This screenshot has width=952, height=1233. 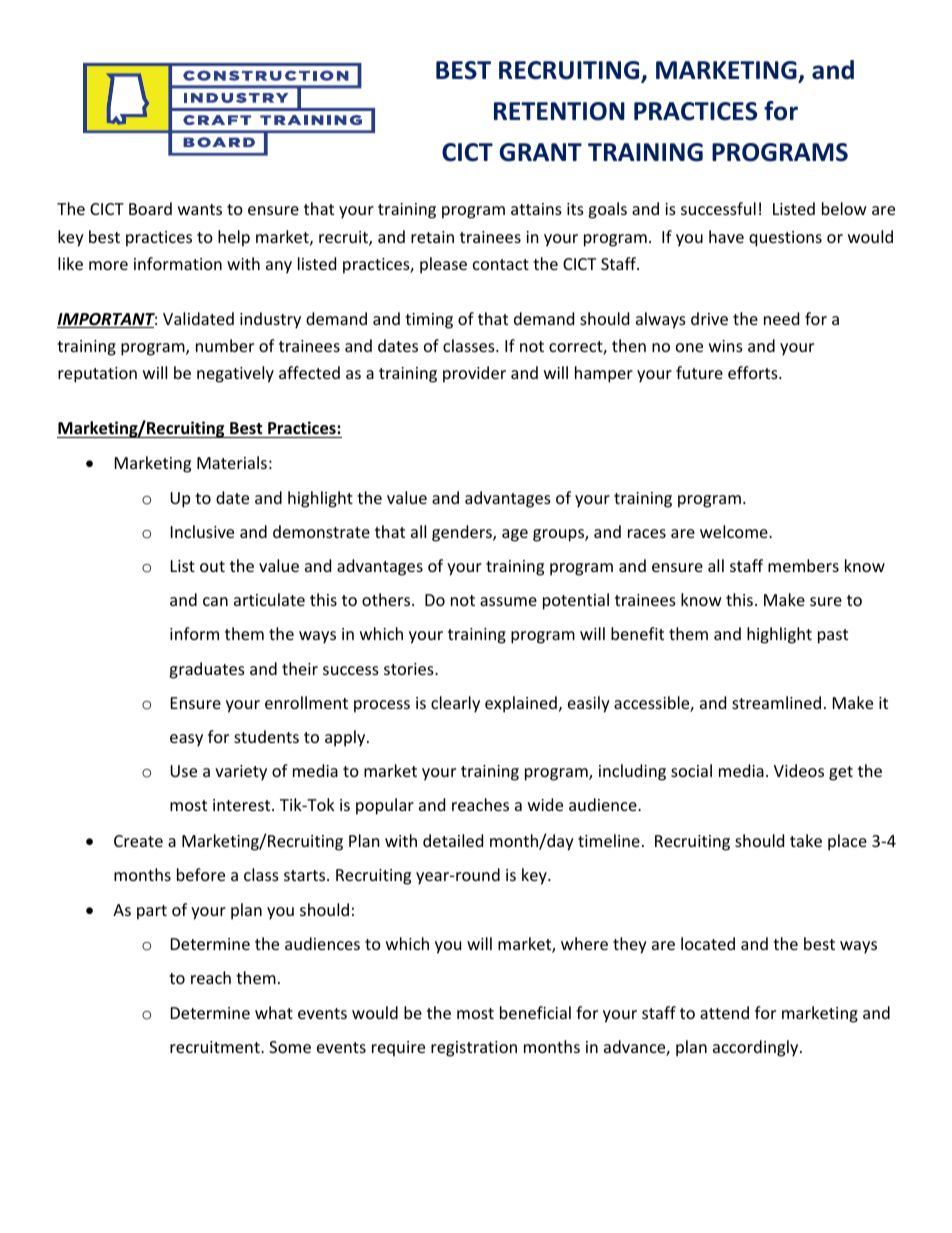 What do you see at coordinates (138, 841) in the screenshot?
I see `Create` at bounding box center [138, 841].
